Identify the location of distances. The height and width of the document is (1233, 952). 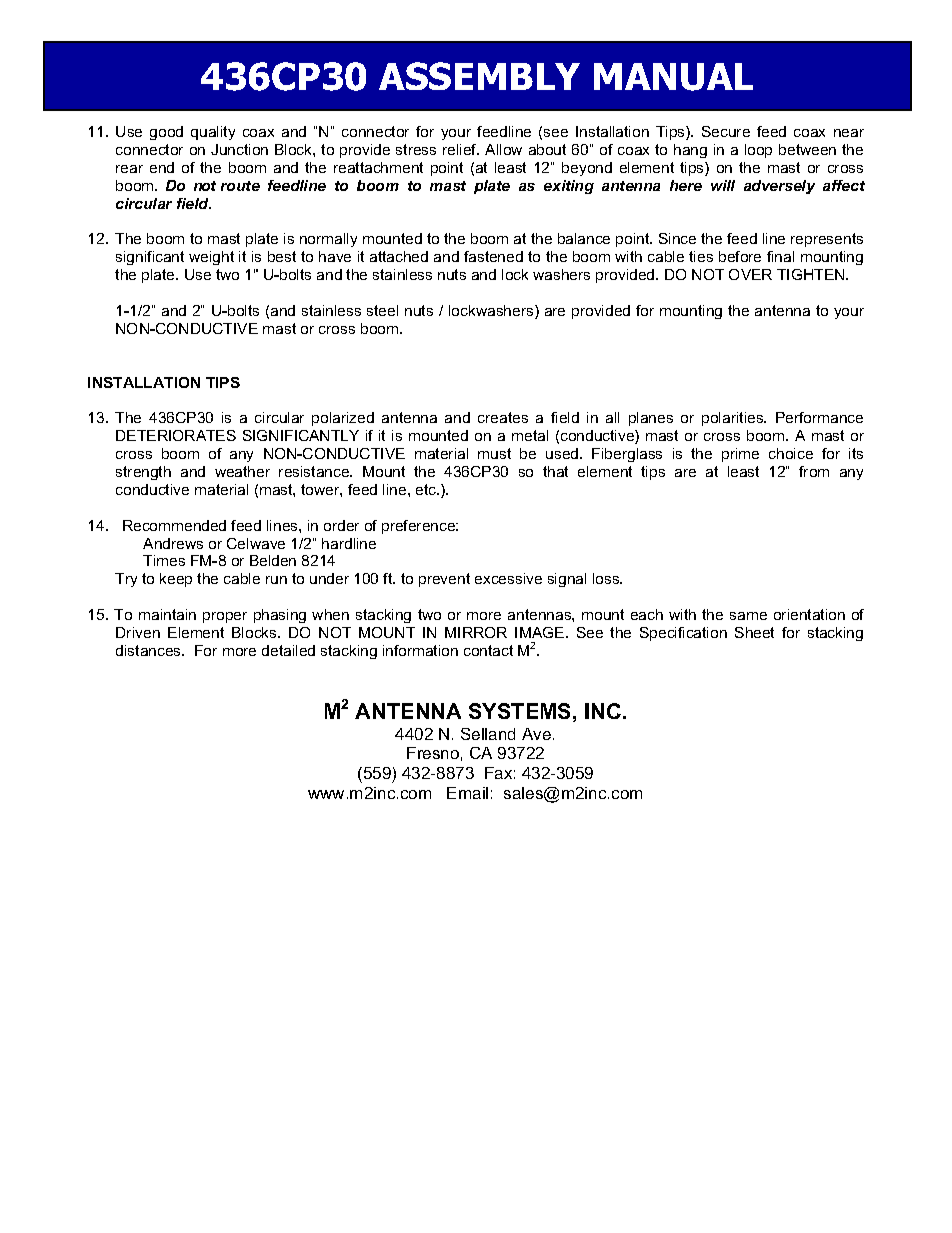
(149, 650).
